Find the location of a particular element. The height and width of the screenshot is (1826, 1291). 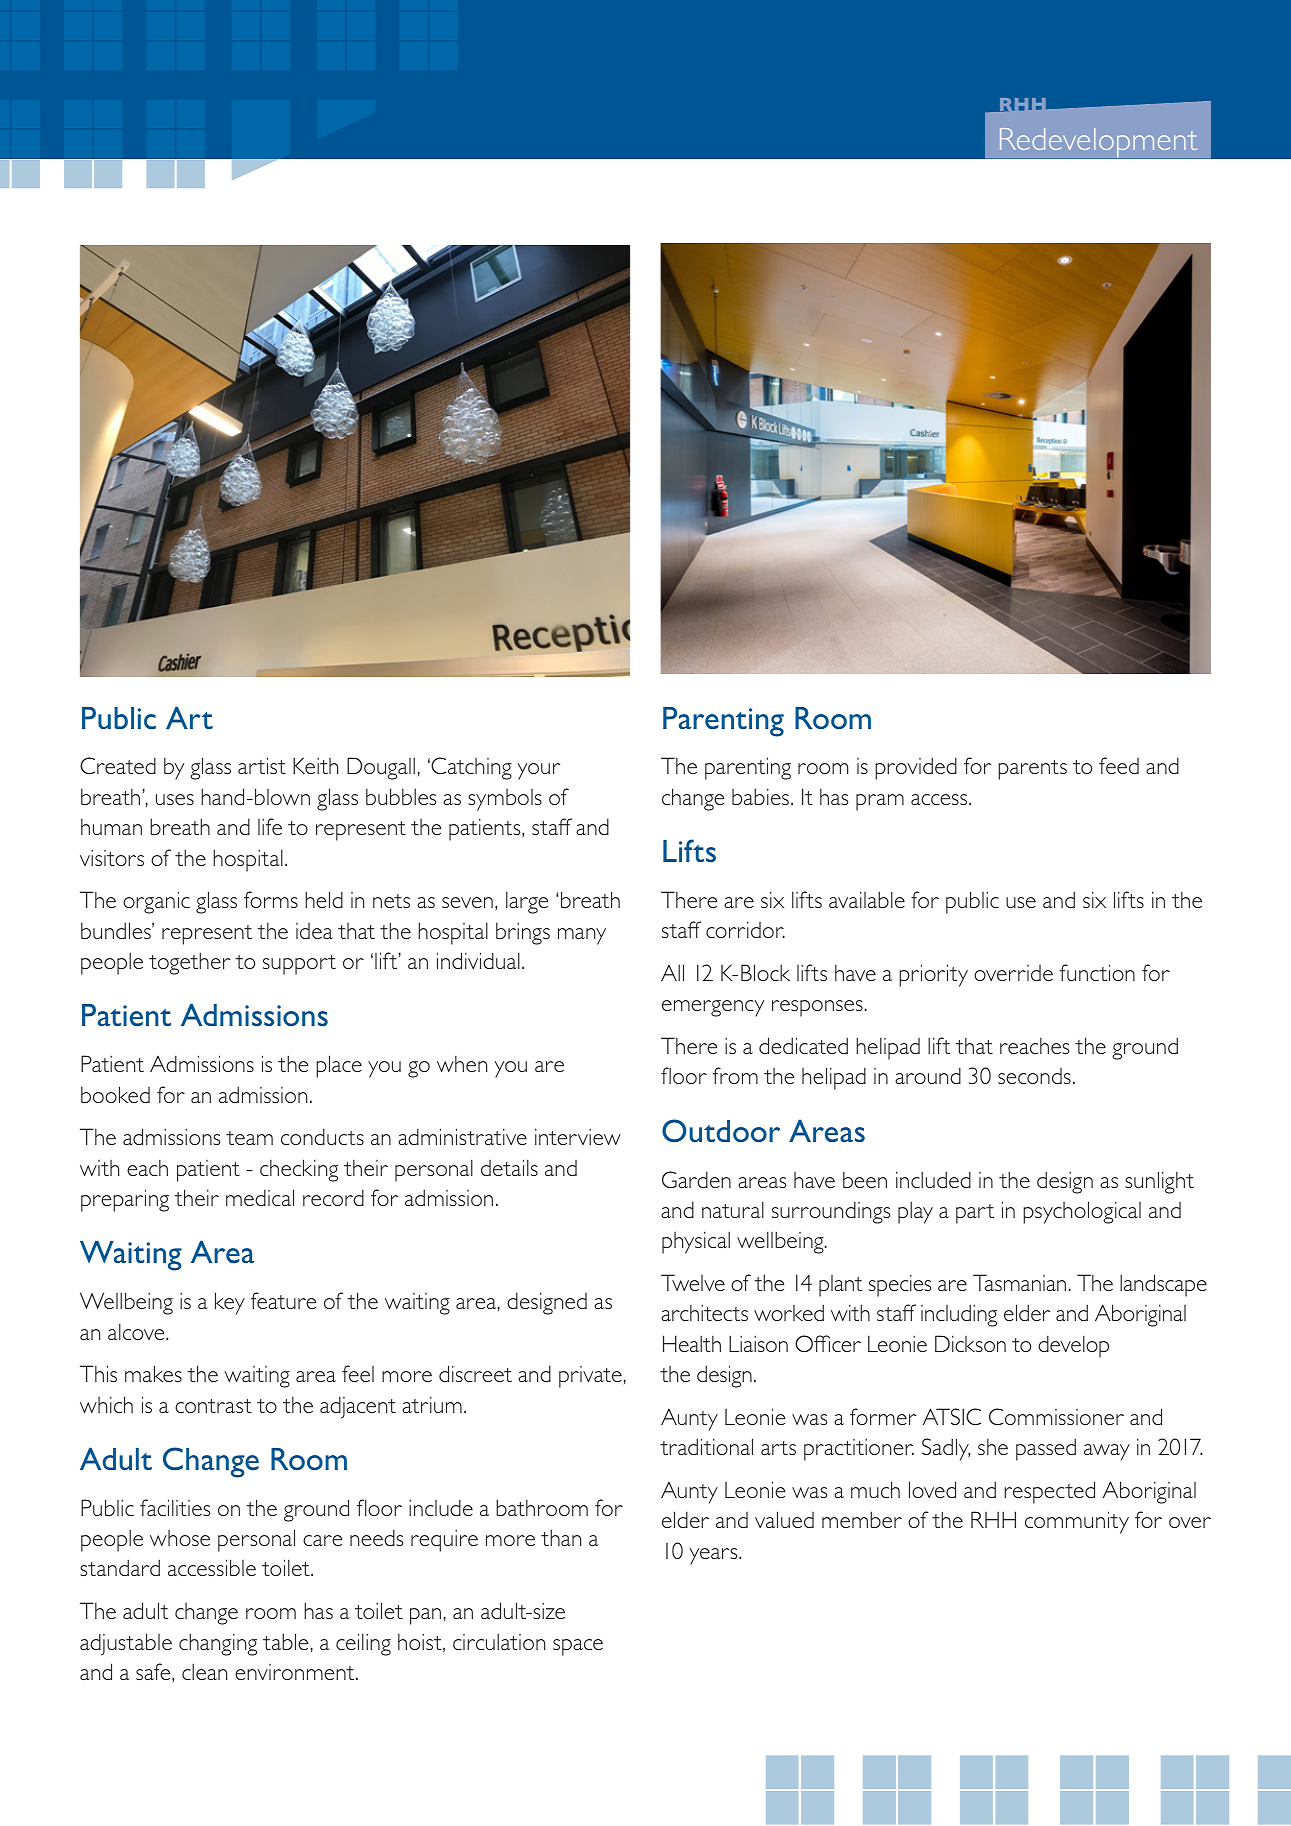

changing is located at coordinates (218, 1644).
